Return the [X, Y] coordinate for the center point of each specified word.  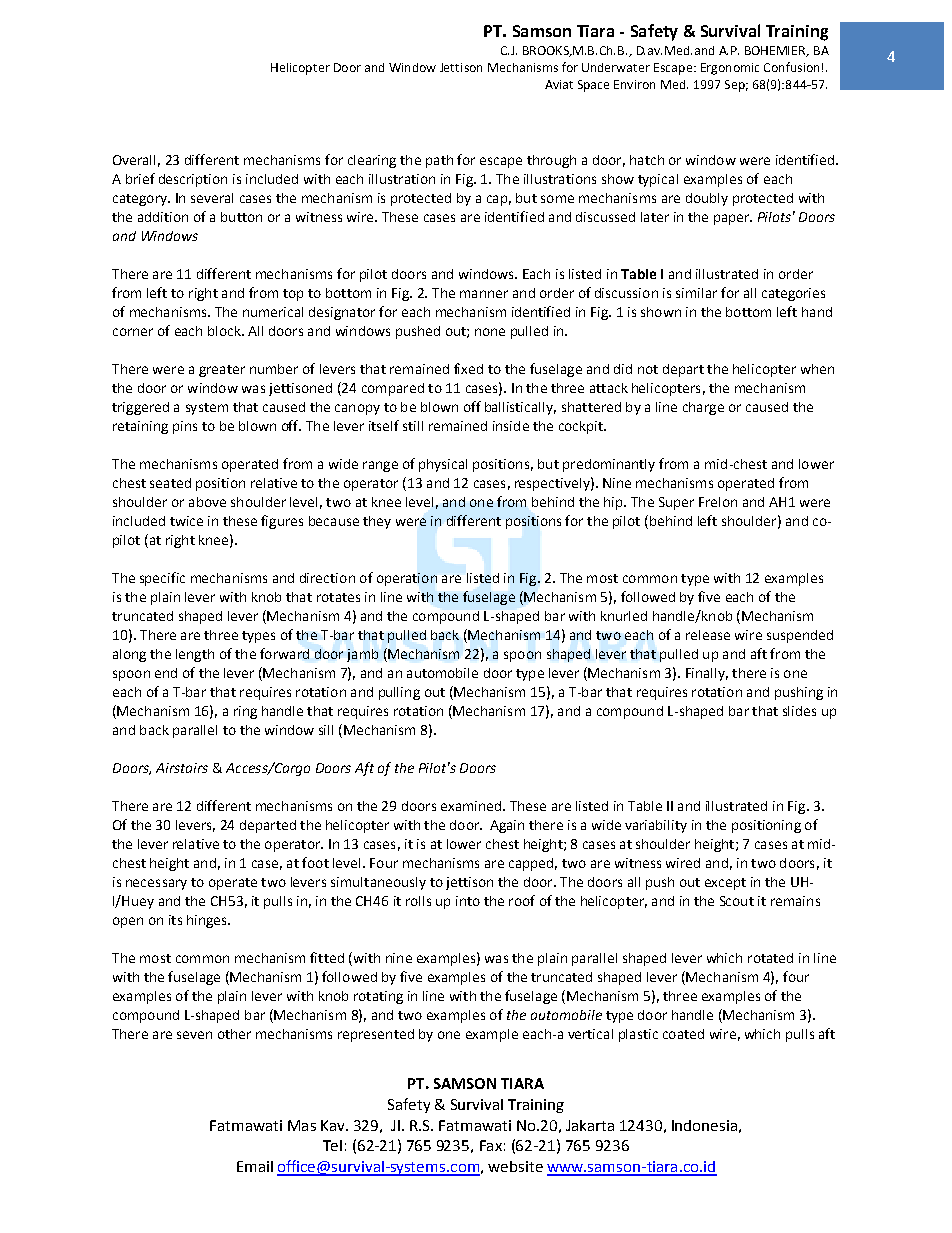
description [193, 180]
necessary [156, 884]
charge [703, 408]
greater [222, 371]
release [708, 635]
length [195, 655]
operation [407, 579]
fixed [468, 368]
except [725, 884]
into [468, 901]
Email [255, 1166]
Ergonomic [730, 69]
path [439, 161]
